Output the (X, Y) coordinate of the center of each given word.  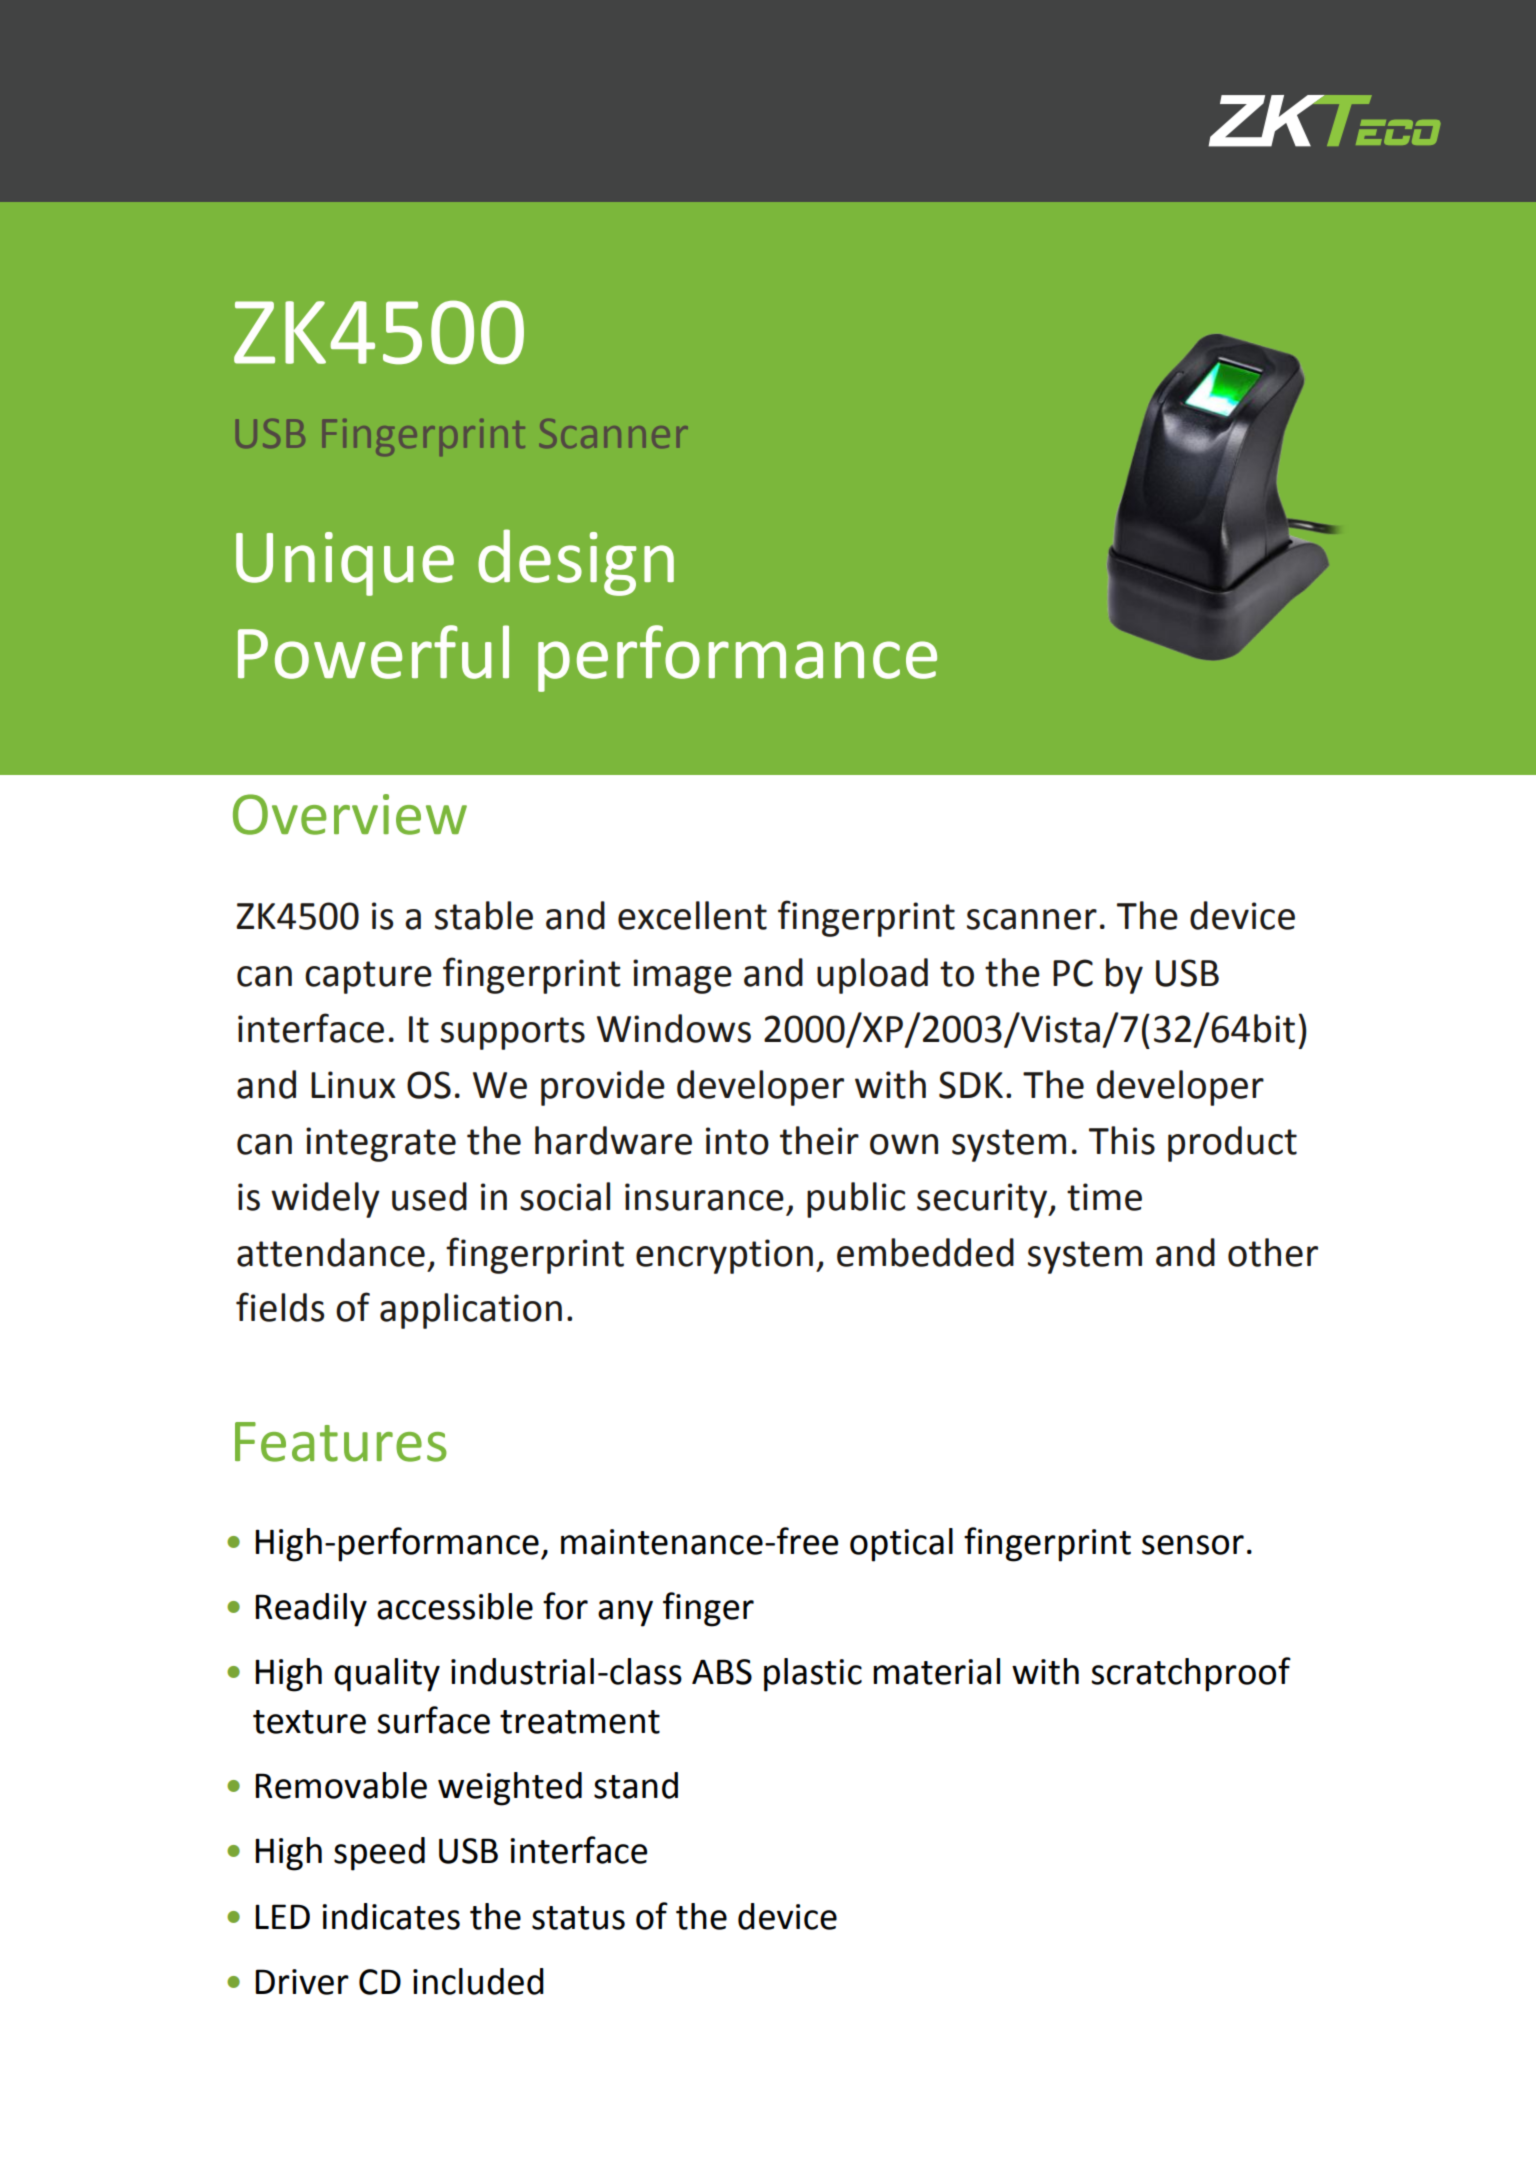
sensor (1193, 1545)
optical (901, 1545)
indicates (391, 1916)
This (1122, 1140)
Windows (674, 1028)
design (576, 562)
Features (341, 1442)
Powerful (373, 652)
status (578, 1918)
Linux (353, 1085)
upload (872, 976)
